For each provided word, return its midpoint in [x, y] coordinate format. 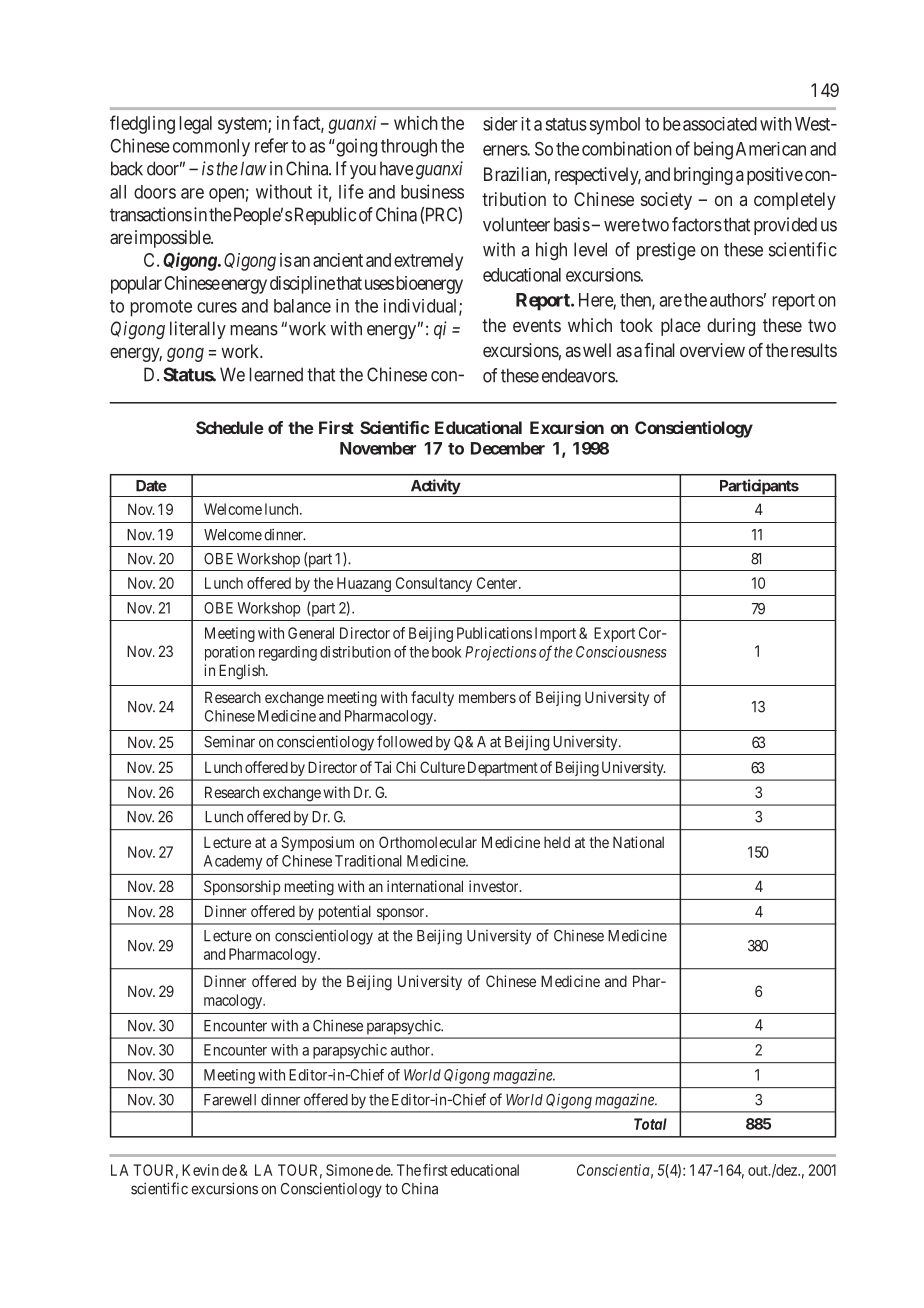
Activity [435, 488]
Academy [233, 862]
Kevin [200, 1170]
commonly [211, 148]
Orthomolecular [428, 842]
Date [151, 486]
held [557, 842]
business [432, 191]
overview [712, 350]
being [713, 150]
